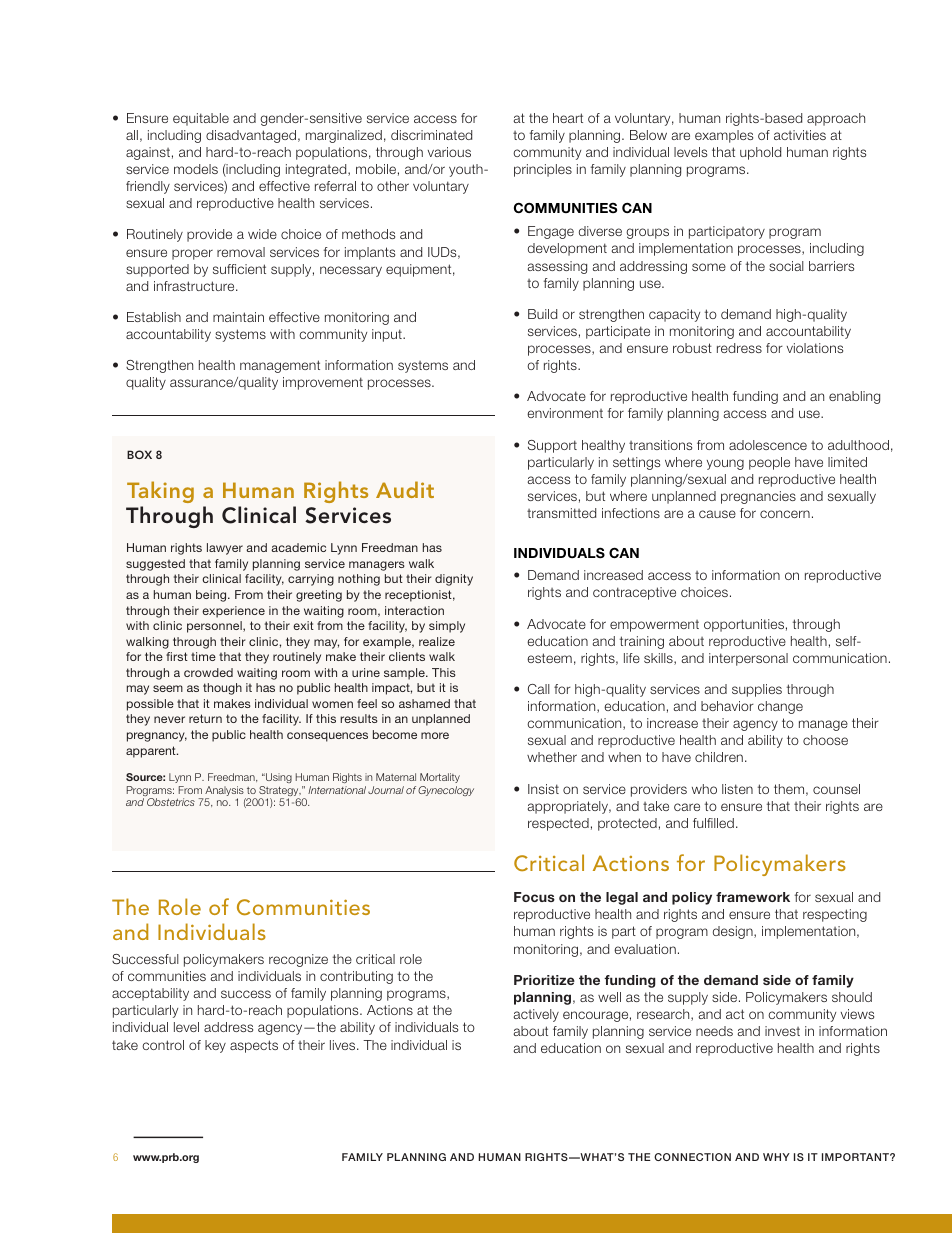 This page has width=952, height=1233. Describe the element at coordinates (552, 757) in the page. I see `whether` at that location.
